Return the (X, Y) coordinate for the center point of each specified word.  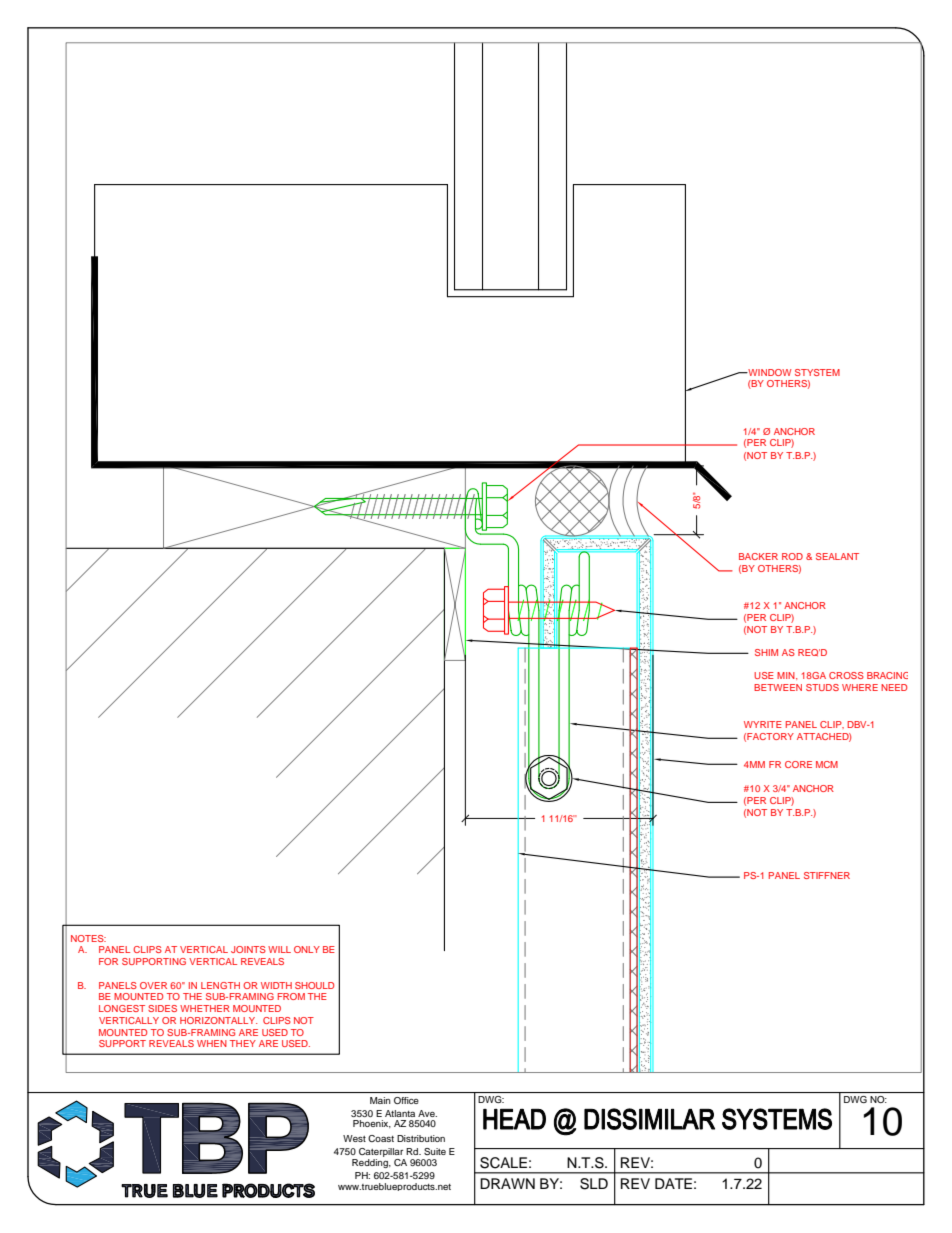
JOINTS (248, 949)
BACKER (758, 556)
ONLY (307, 949)
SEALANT (837, 556)
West (354, 1138)
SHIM (766, 652)
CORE (798, 764)
